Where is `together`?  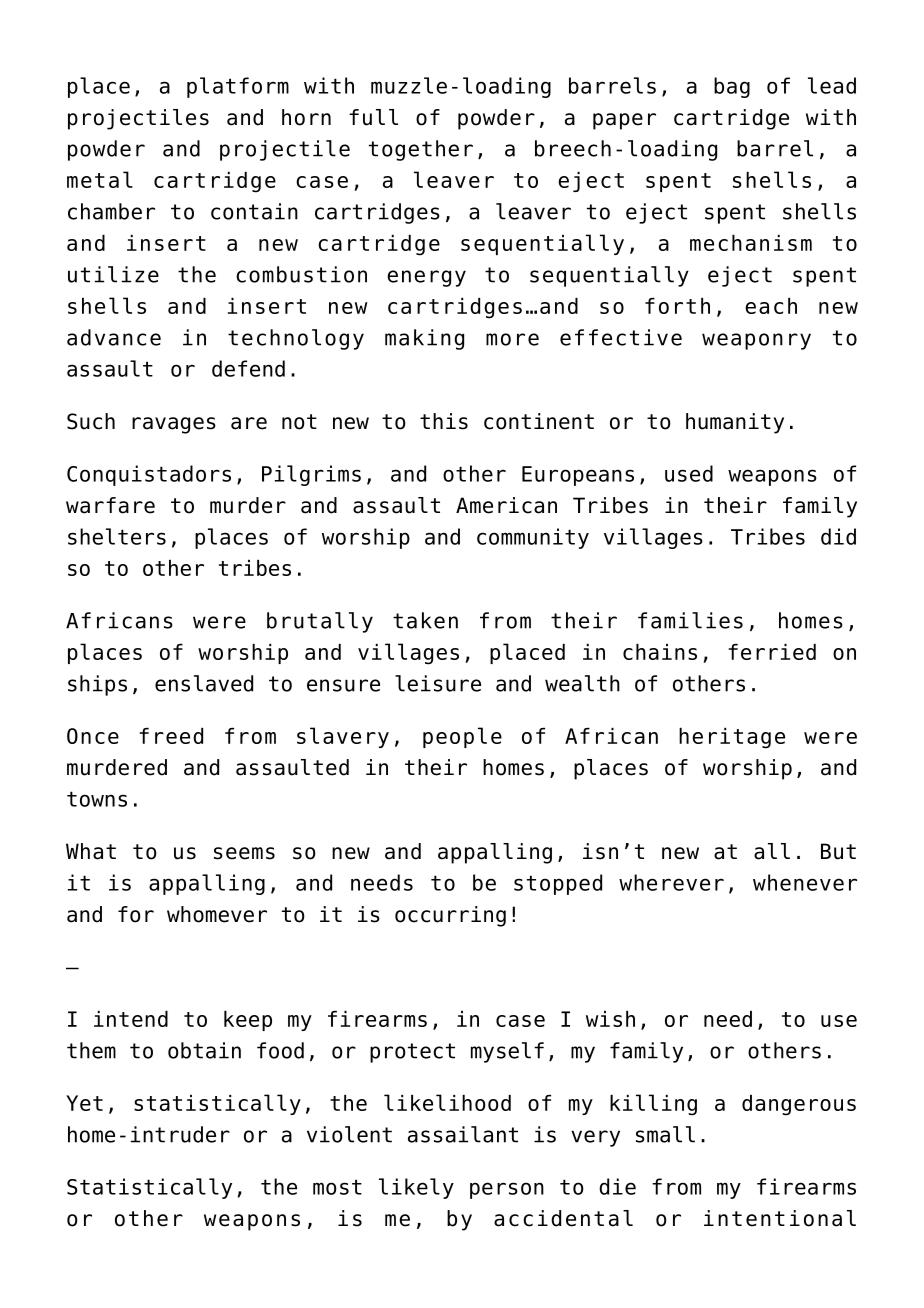 together is located at coordinates (421, 150).
